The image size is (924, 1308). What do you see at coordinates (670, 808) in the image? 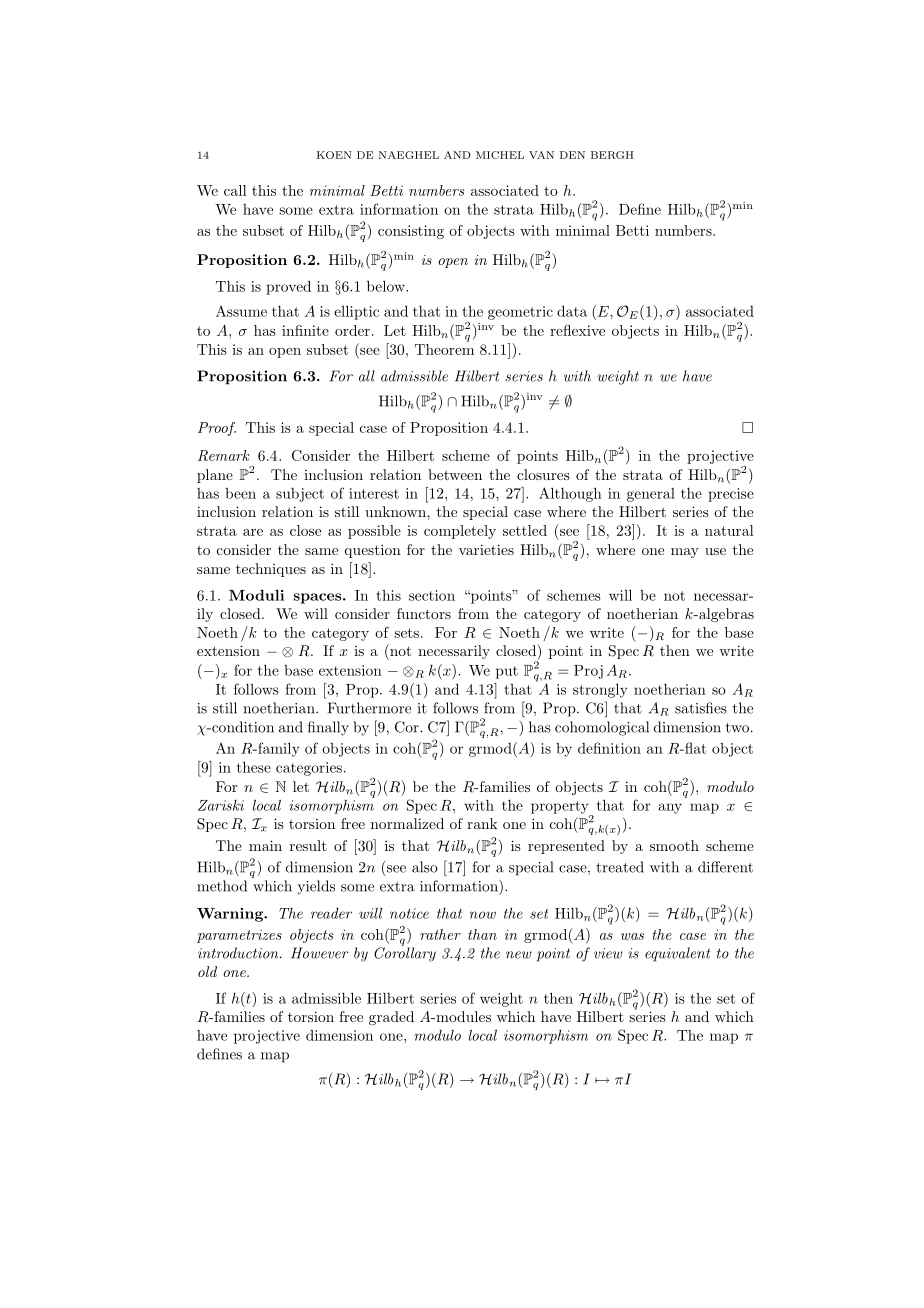
I see `any` at bounding box center [670, 808].
